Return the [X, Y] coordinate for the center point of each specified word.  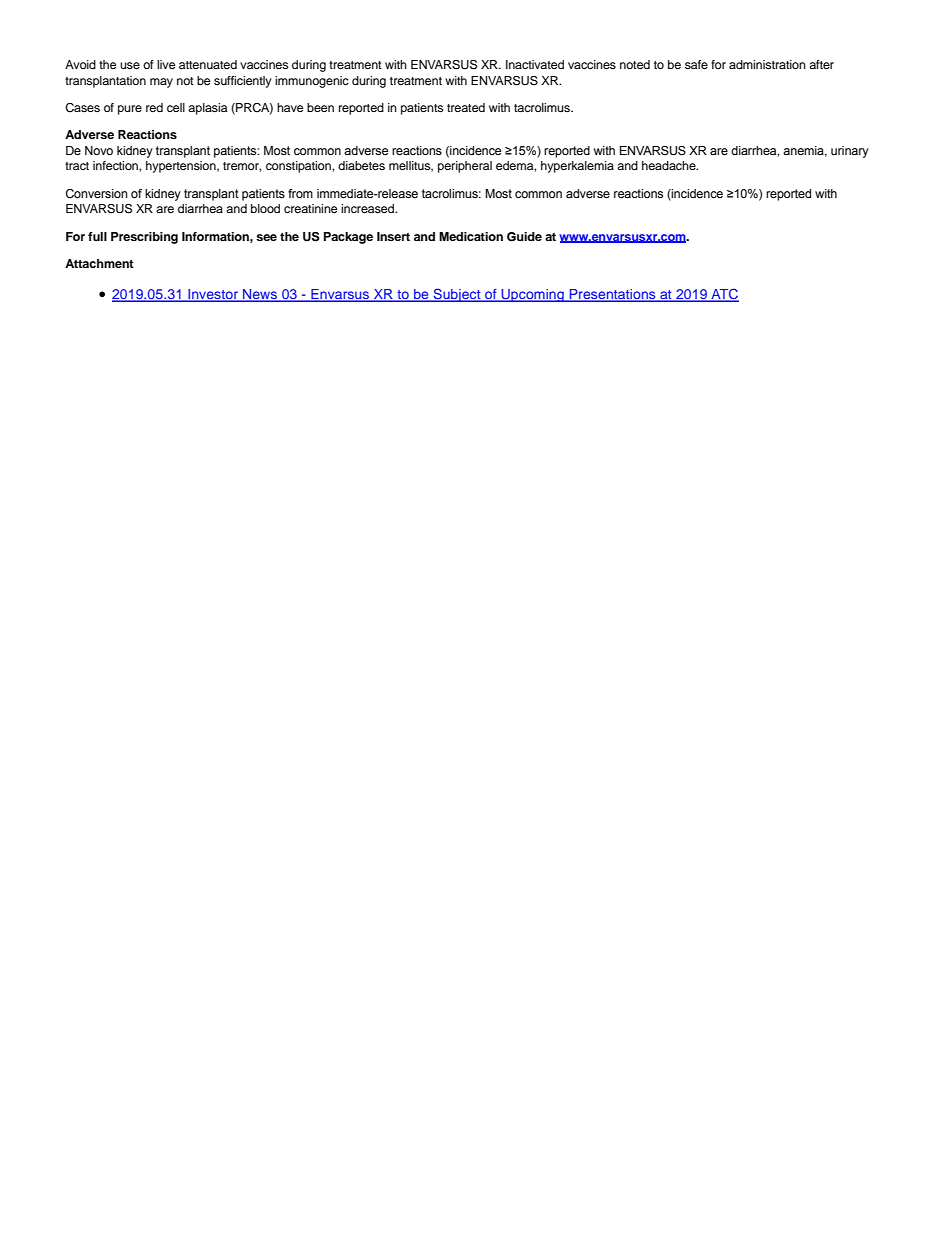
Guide [524, 237]
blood [265, 208]
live [166, 64]
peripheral [465, 167]
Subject [457, 295]
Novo [99, 150]
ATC [724, 295]
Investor [213, 295]
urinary [850, 152]
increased [369, 208]
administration [767, 64]
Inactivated [535, 64]
